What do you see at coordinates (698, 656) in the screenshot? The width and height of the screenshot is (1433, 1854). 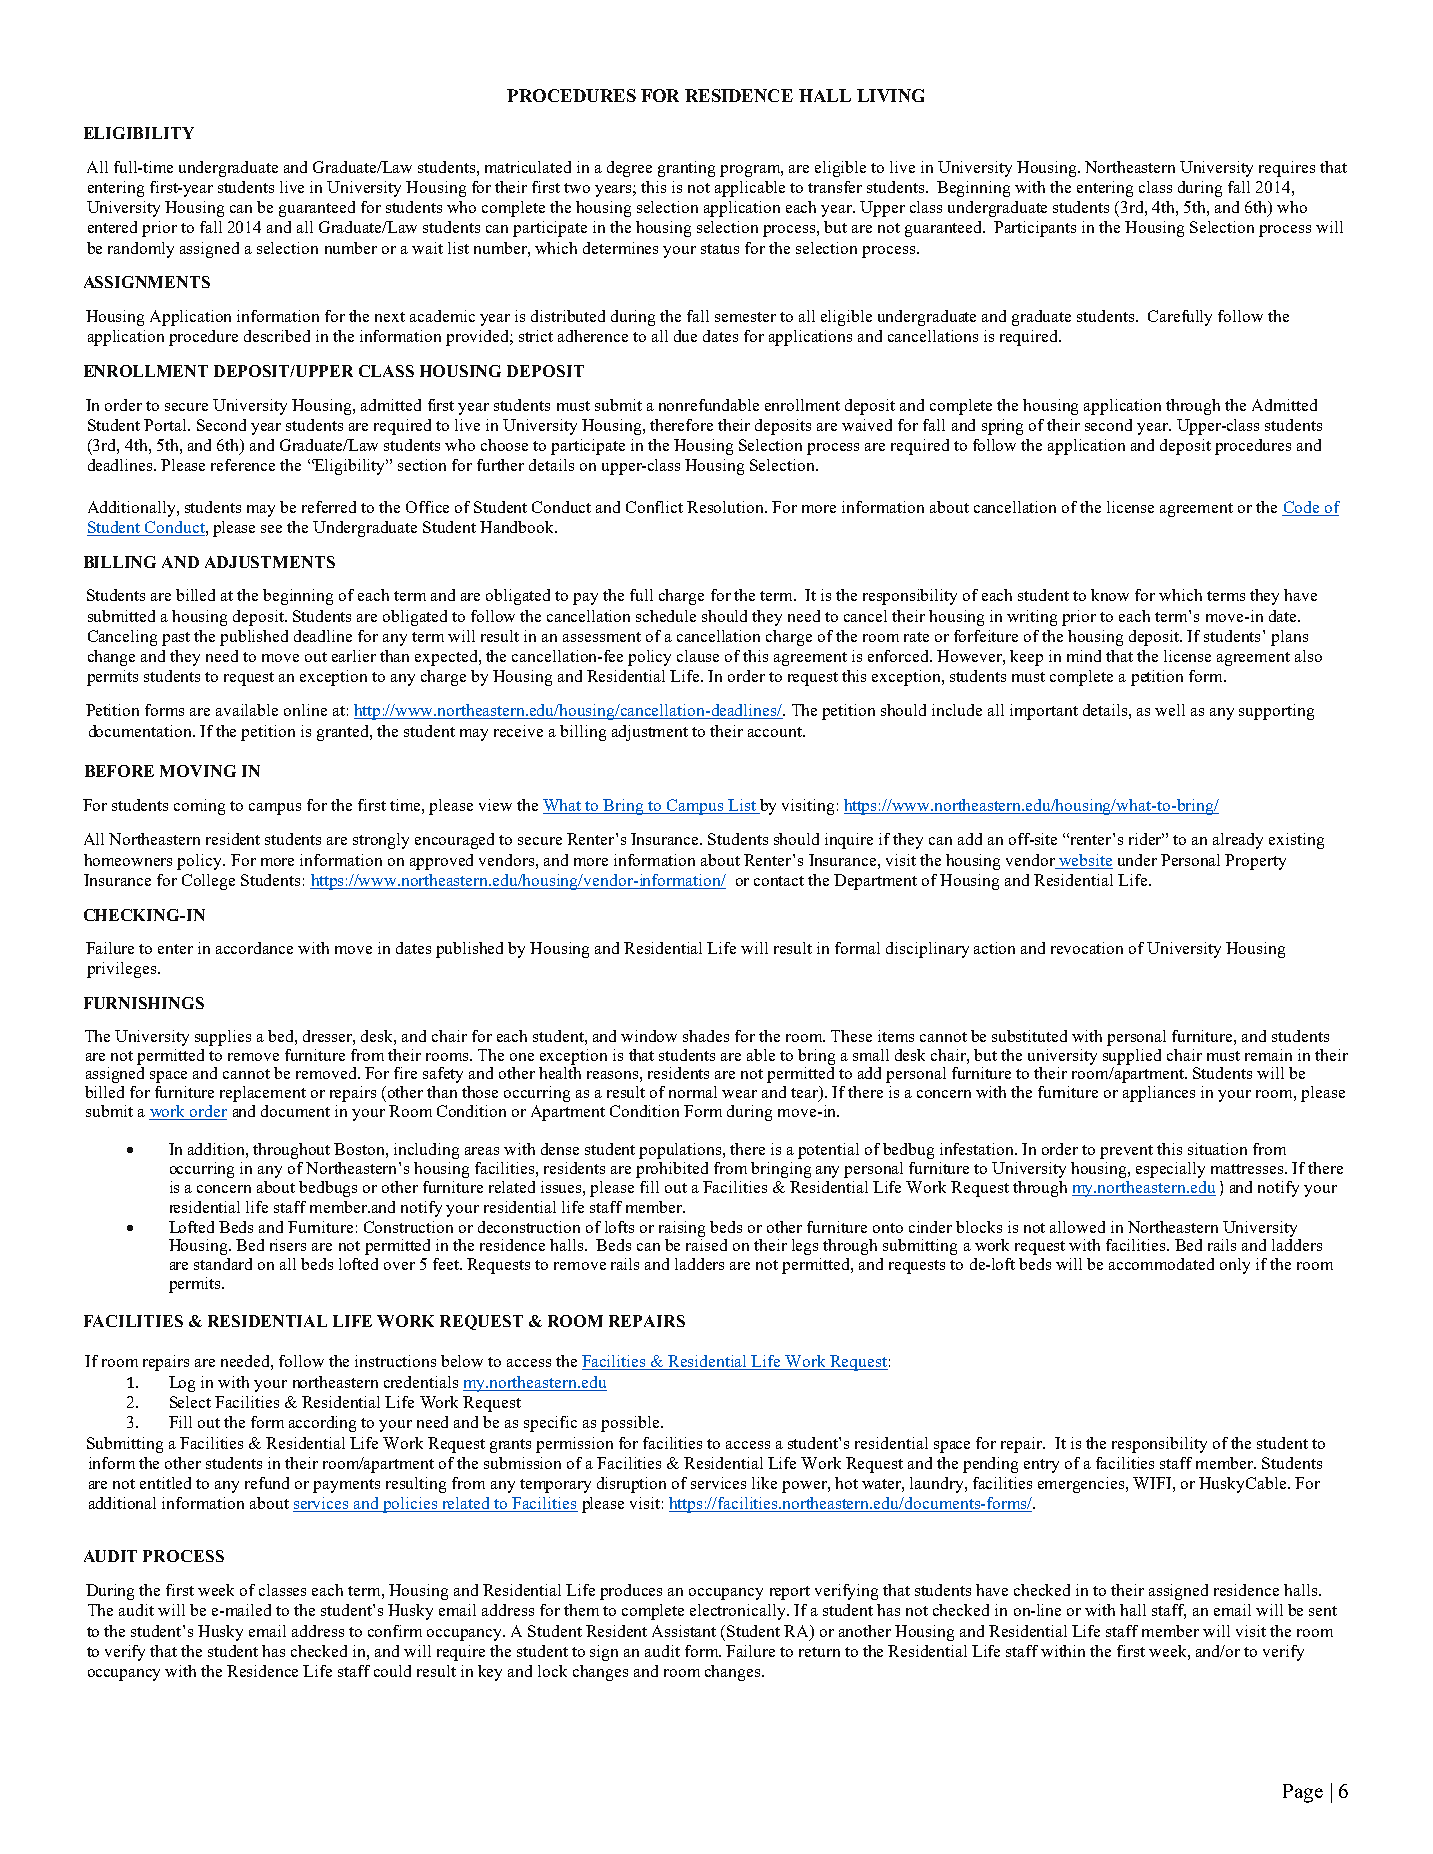 I see `clause` at bounding box center [698, 656].
